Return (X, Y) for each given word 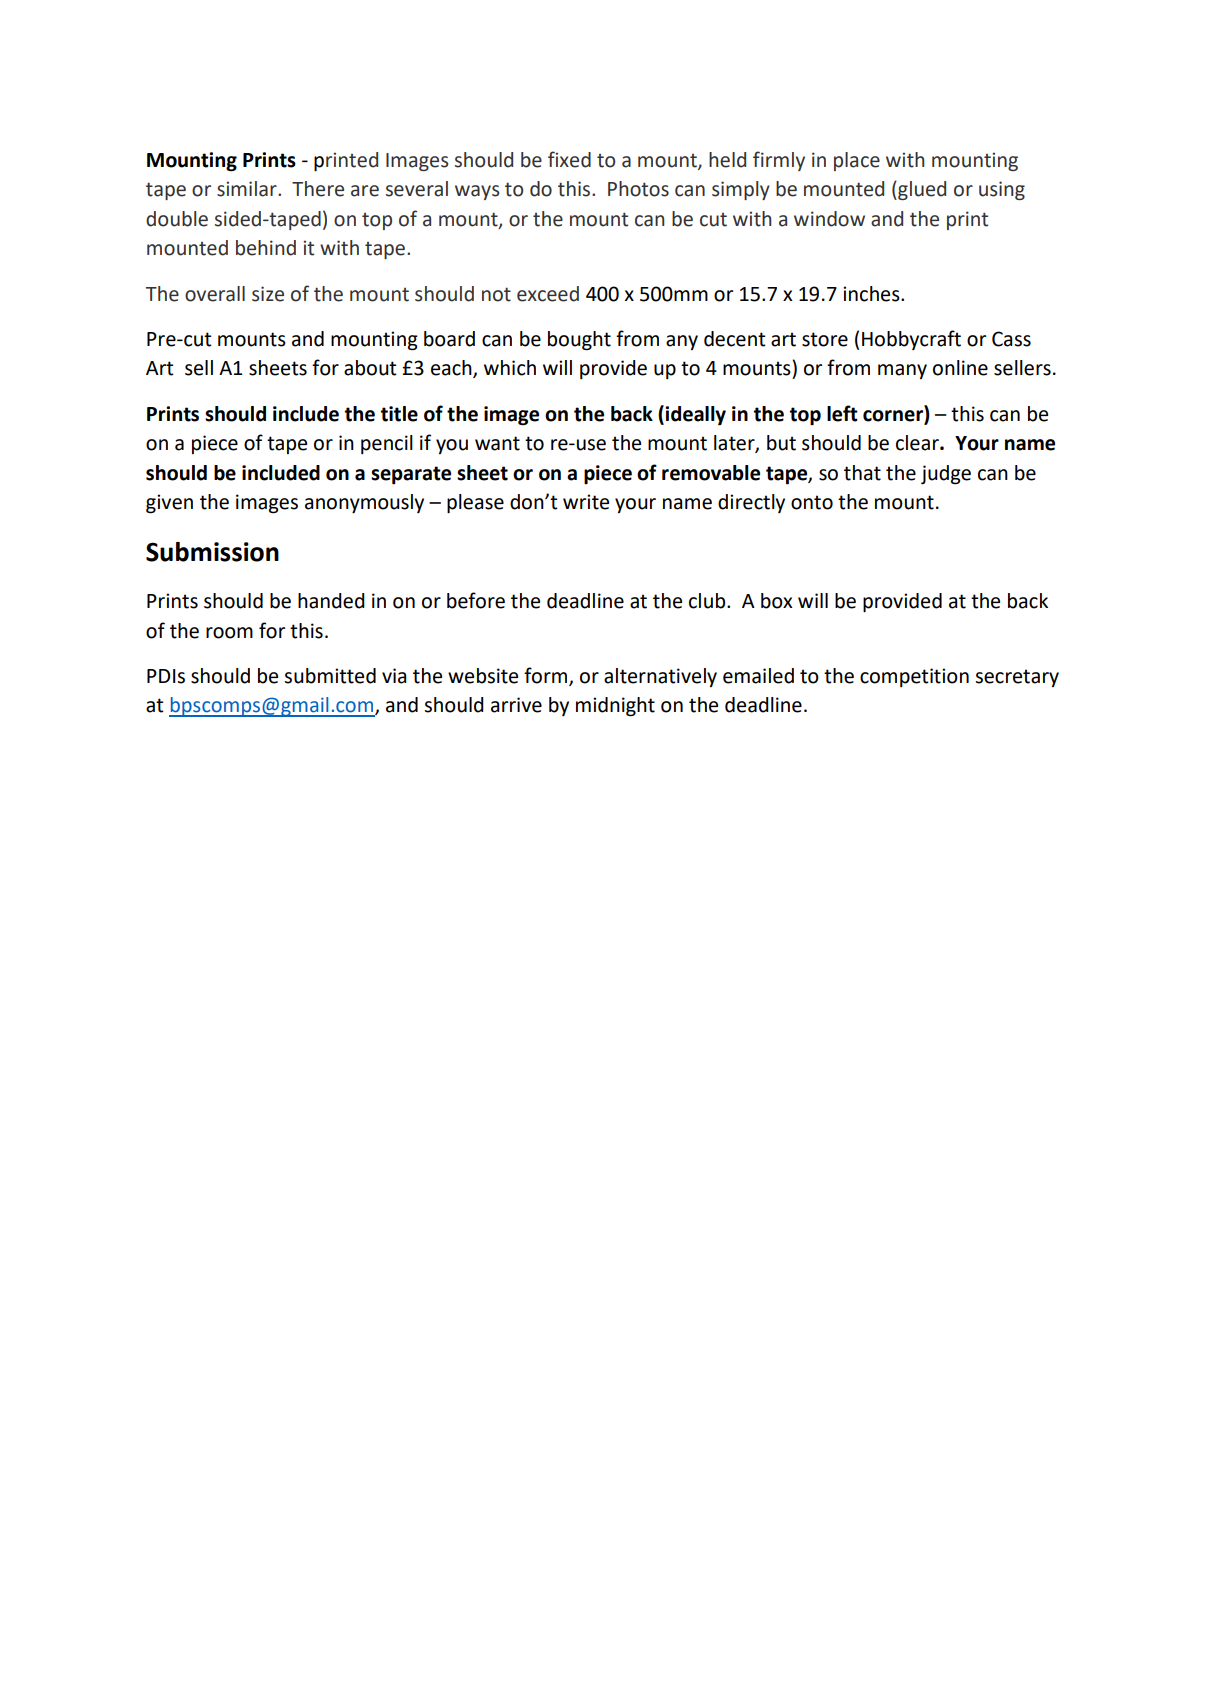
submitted (330, 676)
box (776, 601)
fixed (569, 159)
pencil (387, 444)
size (268, 294)
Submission (212, 552)
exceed (548, 294)
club (708, 601)
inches (872, 294)
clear (918, 443)
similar (248, 189)
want (497, 443)
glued (921, 190)
